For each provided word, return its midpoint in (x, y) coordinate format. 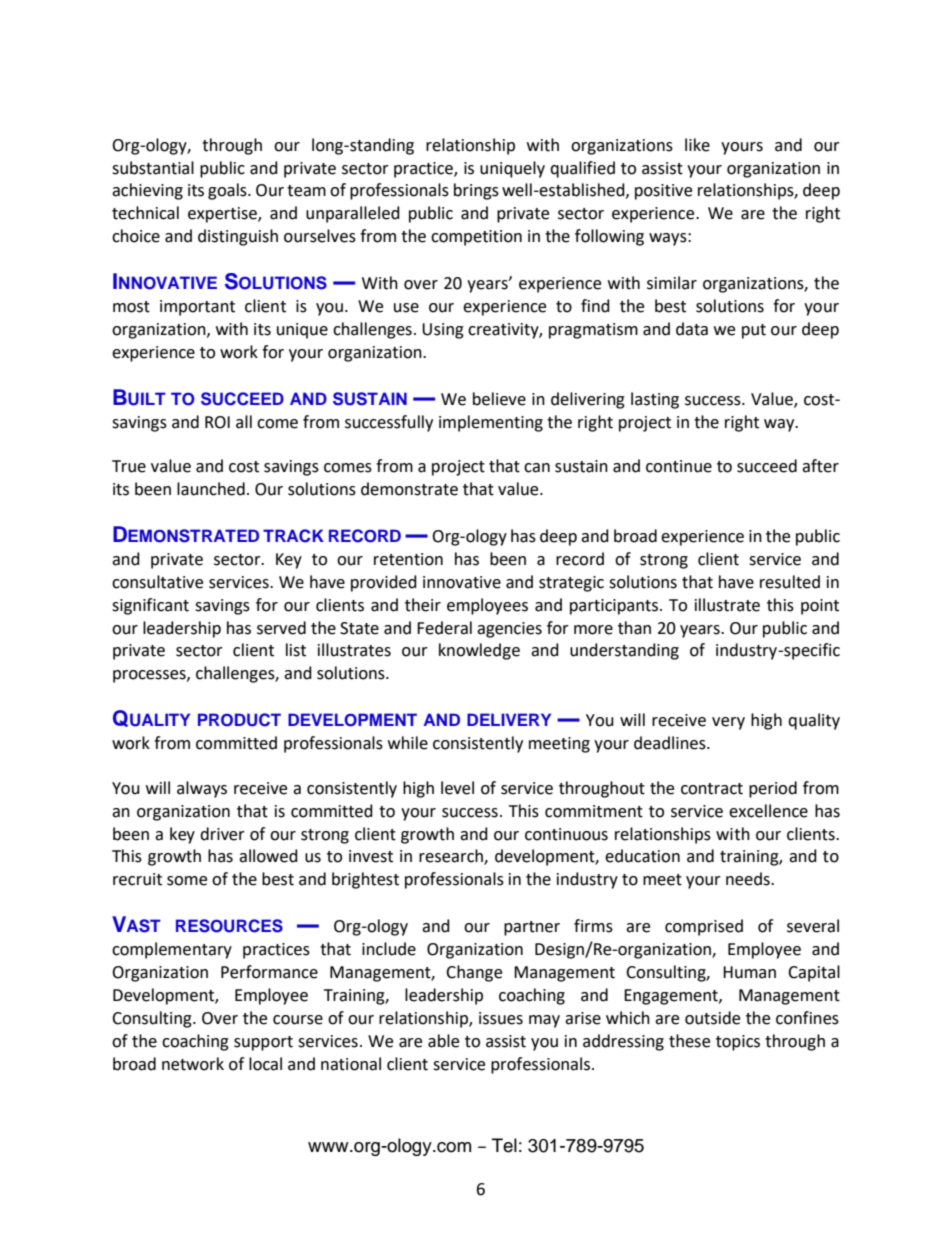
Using (443, 331)
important (197, 308)
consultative (157, 582)
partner (532, 928)
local (265, 1064)
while (408, 743)
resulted (790, 582)
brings (476, 191)
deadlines (671, 743)
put (754, 331)
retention (408, 559)
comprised (704, 927)
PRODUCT (239, 720)
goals (228, 191)
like (697, 145)
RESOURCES (229, 926)
